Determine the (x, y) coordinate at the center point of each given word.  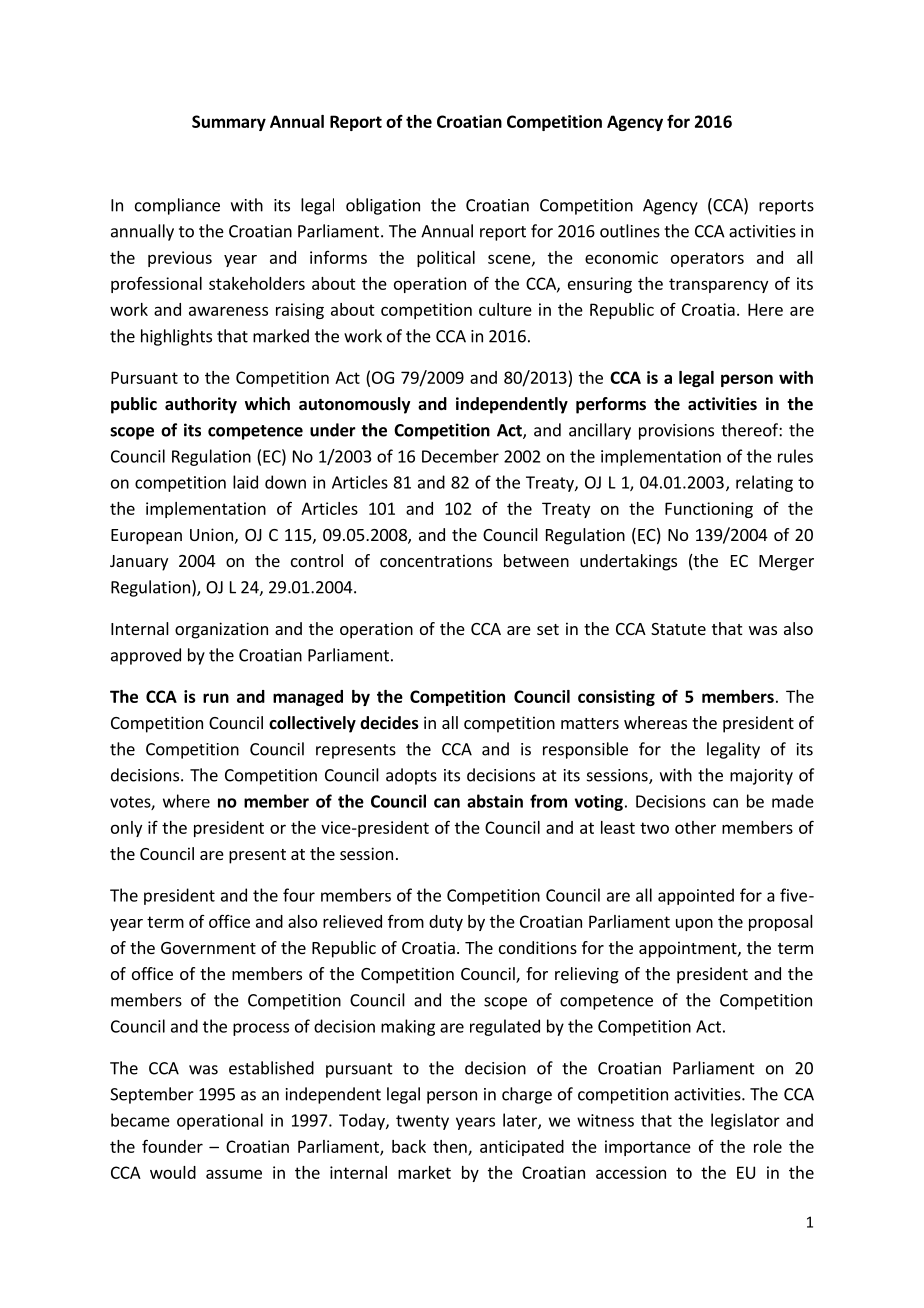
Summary (229, 123)
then (451, 1147)
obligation (383, 206)
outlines (630, 231)
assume (234, 1174)
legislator (745, 1121)
